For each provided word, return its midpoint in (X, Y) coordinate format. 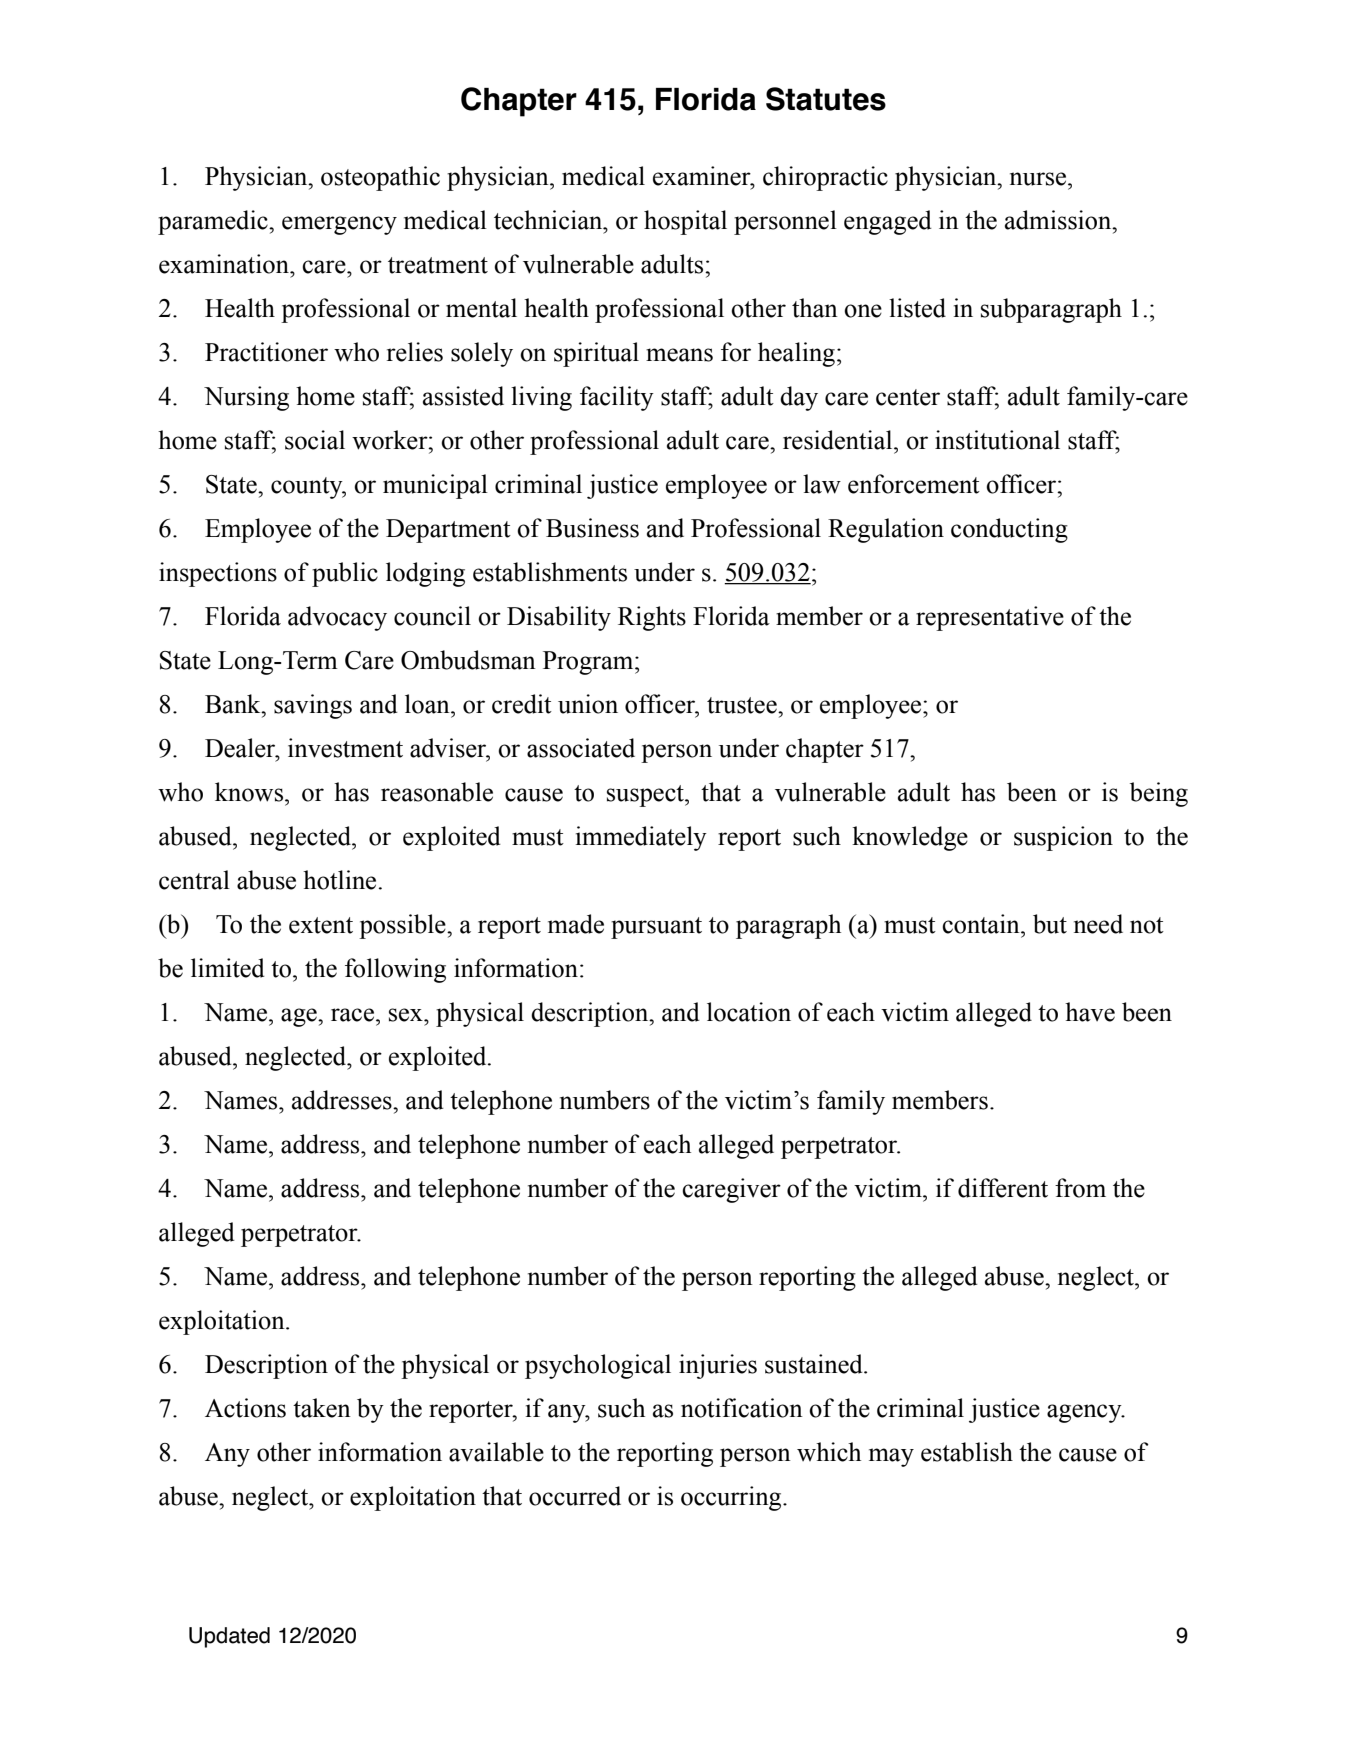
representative (990, 618)
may (891, 1457)
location (749, 1012)
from (1080, 1188)
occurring (732, 1498)
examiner (703, 176)
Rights (652, 618)
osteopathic (380, 178)
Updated (229, 1637)
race (354, 1015)
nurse (1039, 179)
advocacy (337, 618)
